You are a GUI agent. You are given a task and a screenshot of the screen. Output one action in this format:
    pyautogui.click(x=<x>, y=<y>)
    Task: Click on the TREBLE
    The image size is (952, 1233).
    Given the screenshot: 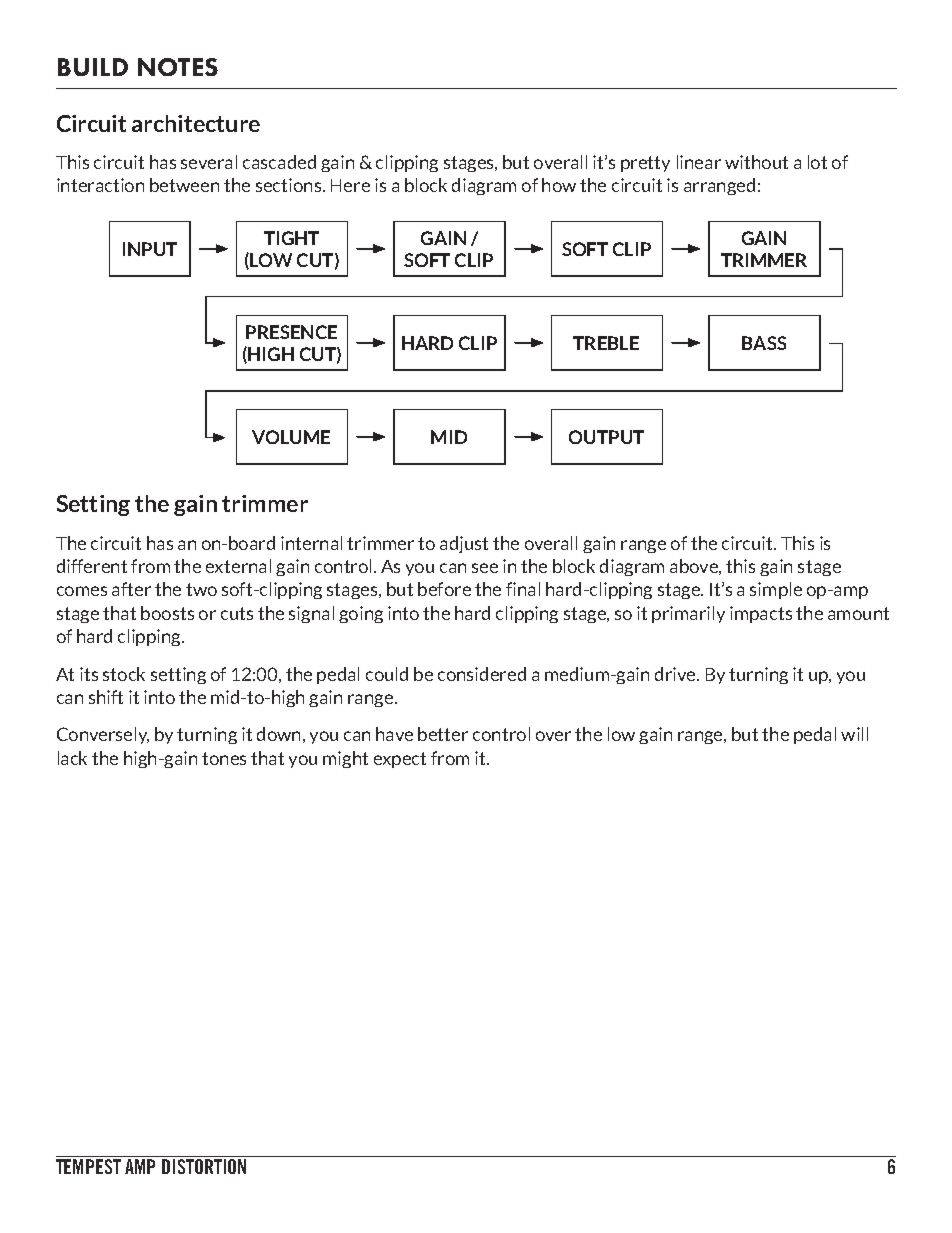 What is the action you would take?
    pyautogui.click(x=606, y=343)
